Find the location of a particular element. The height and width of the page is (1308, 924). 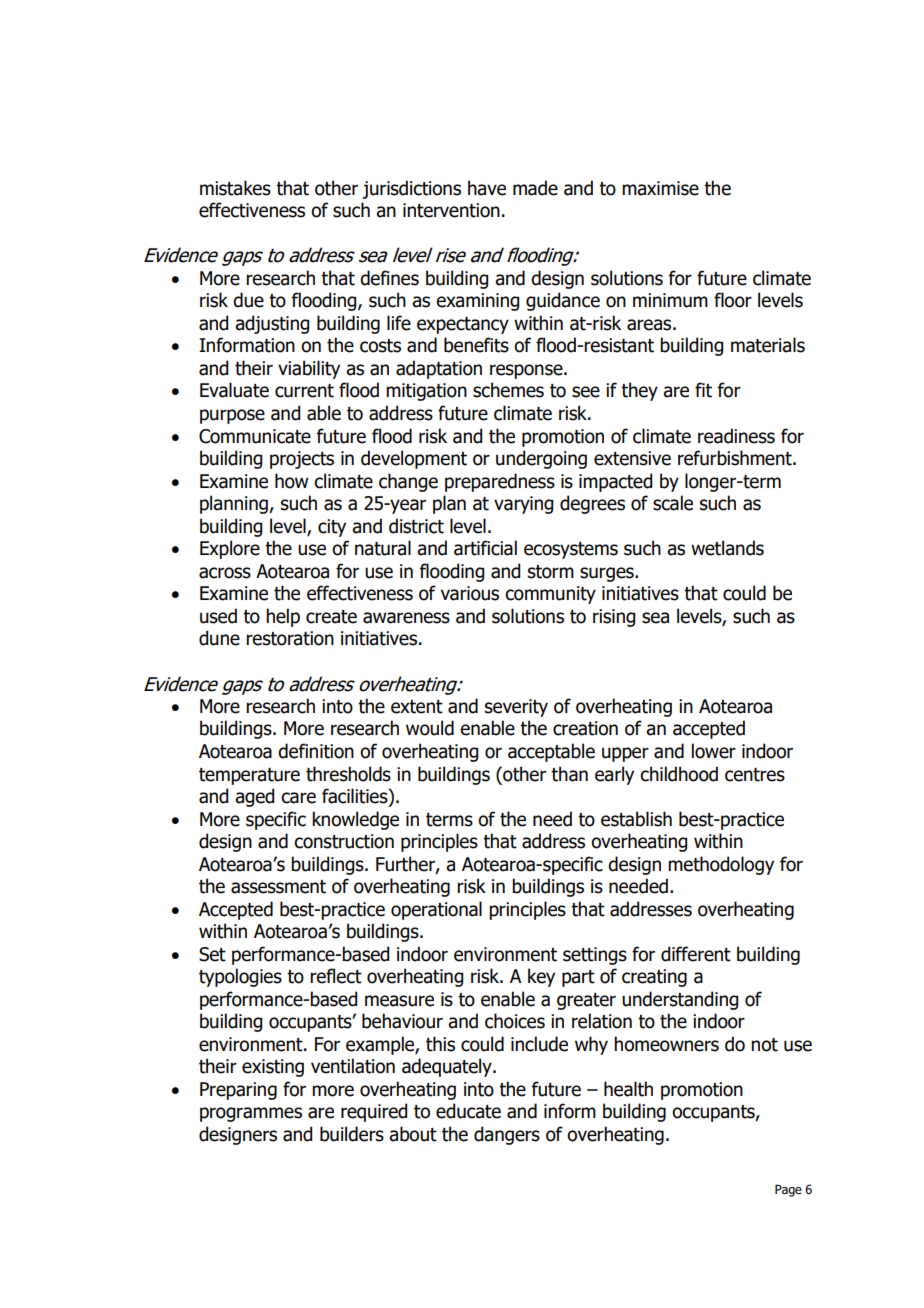

have is located at coordinates (487, 188).
